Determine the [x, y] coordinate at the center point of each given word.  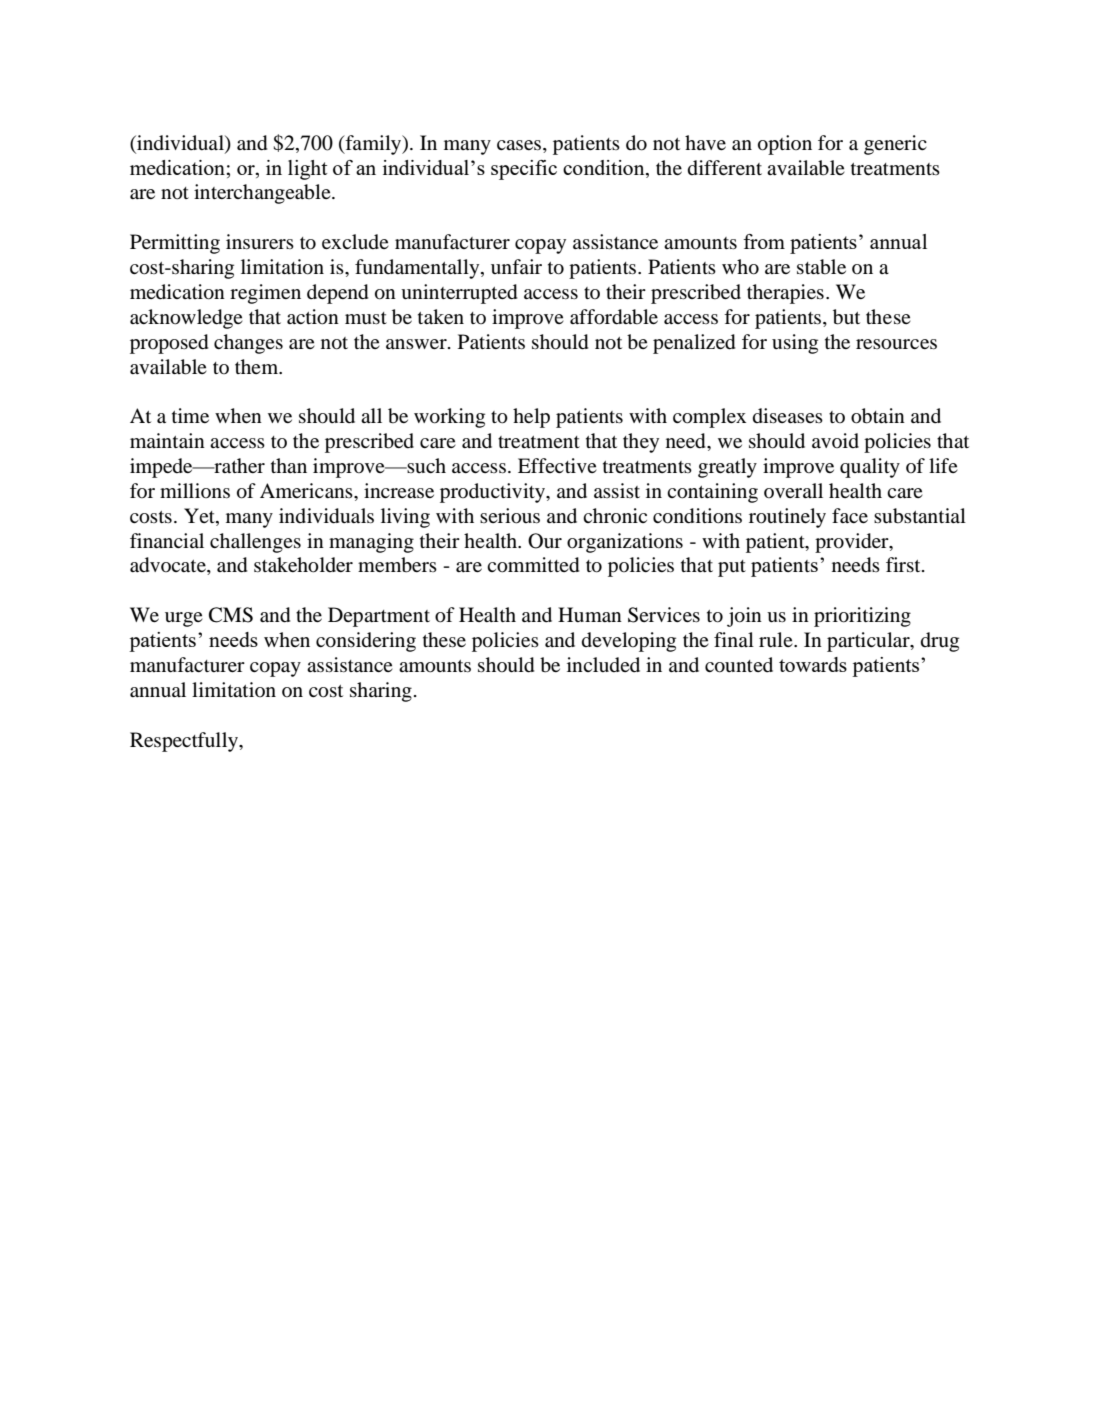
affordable [614, 317]
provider [853, 543]
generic [895, 145]
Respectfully [185, 742]
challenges [255, 543]
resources [896, 344]
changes [248, 344]
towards [813, 664]
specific [524, 170]
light [307, 170]
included [603, 665]
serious [510, 516]
